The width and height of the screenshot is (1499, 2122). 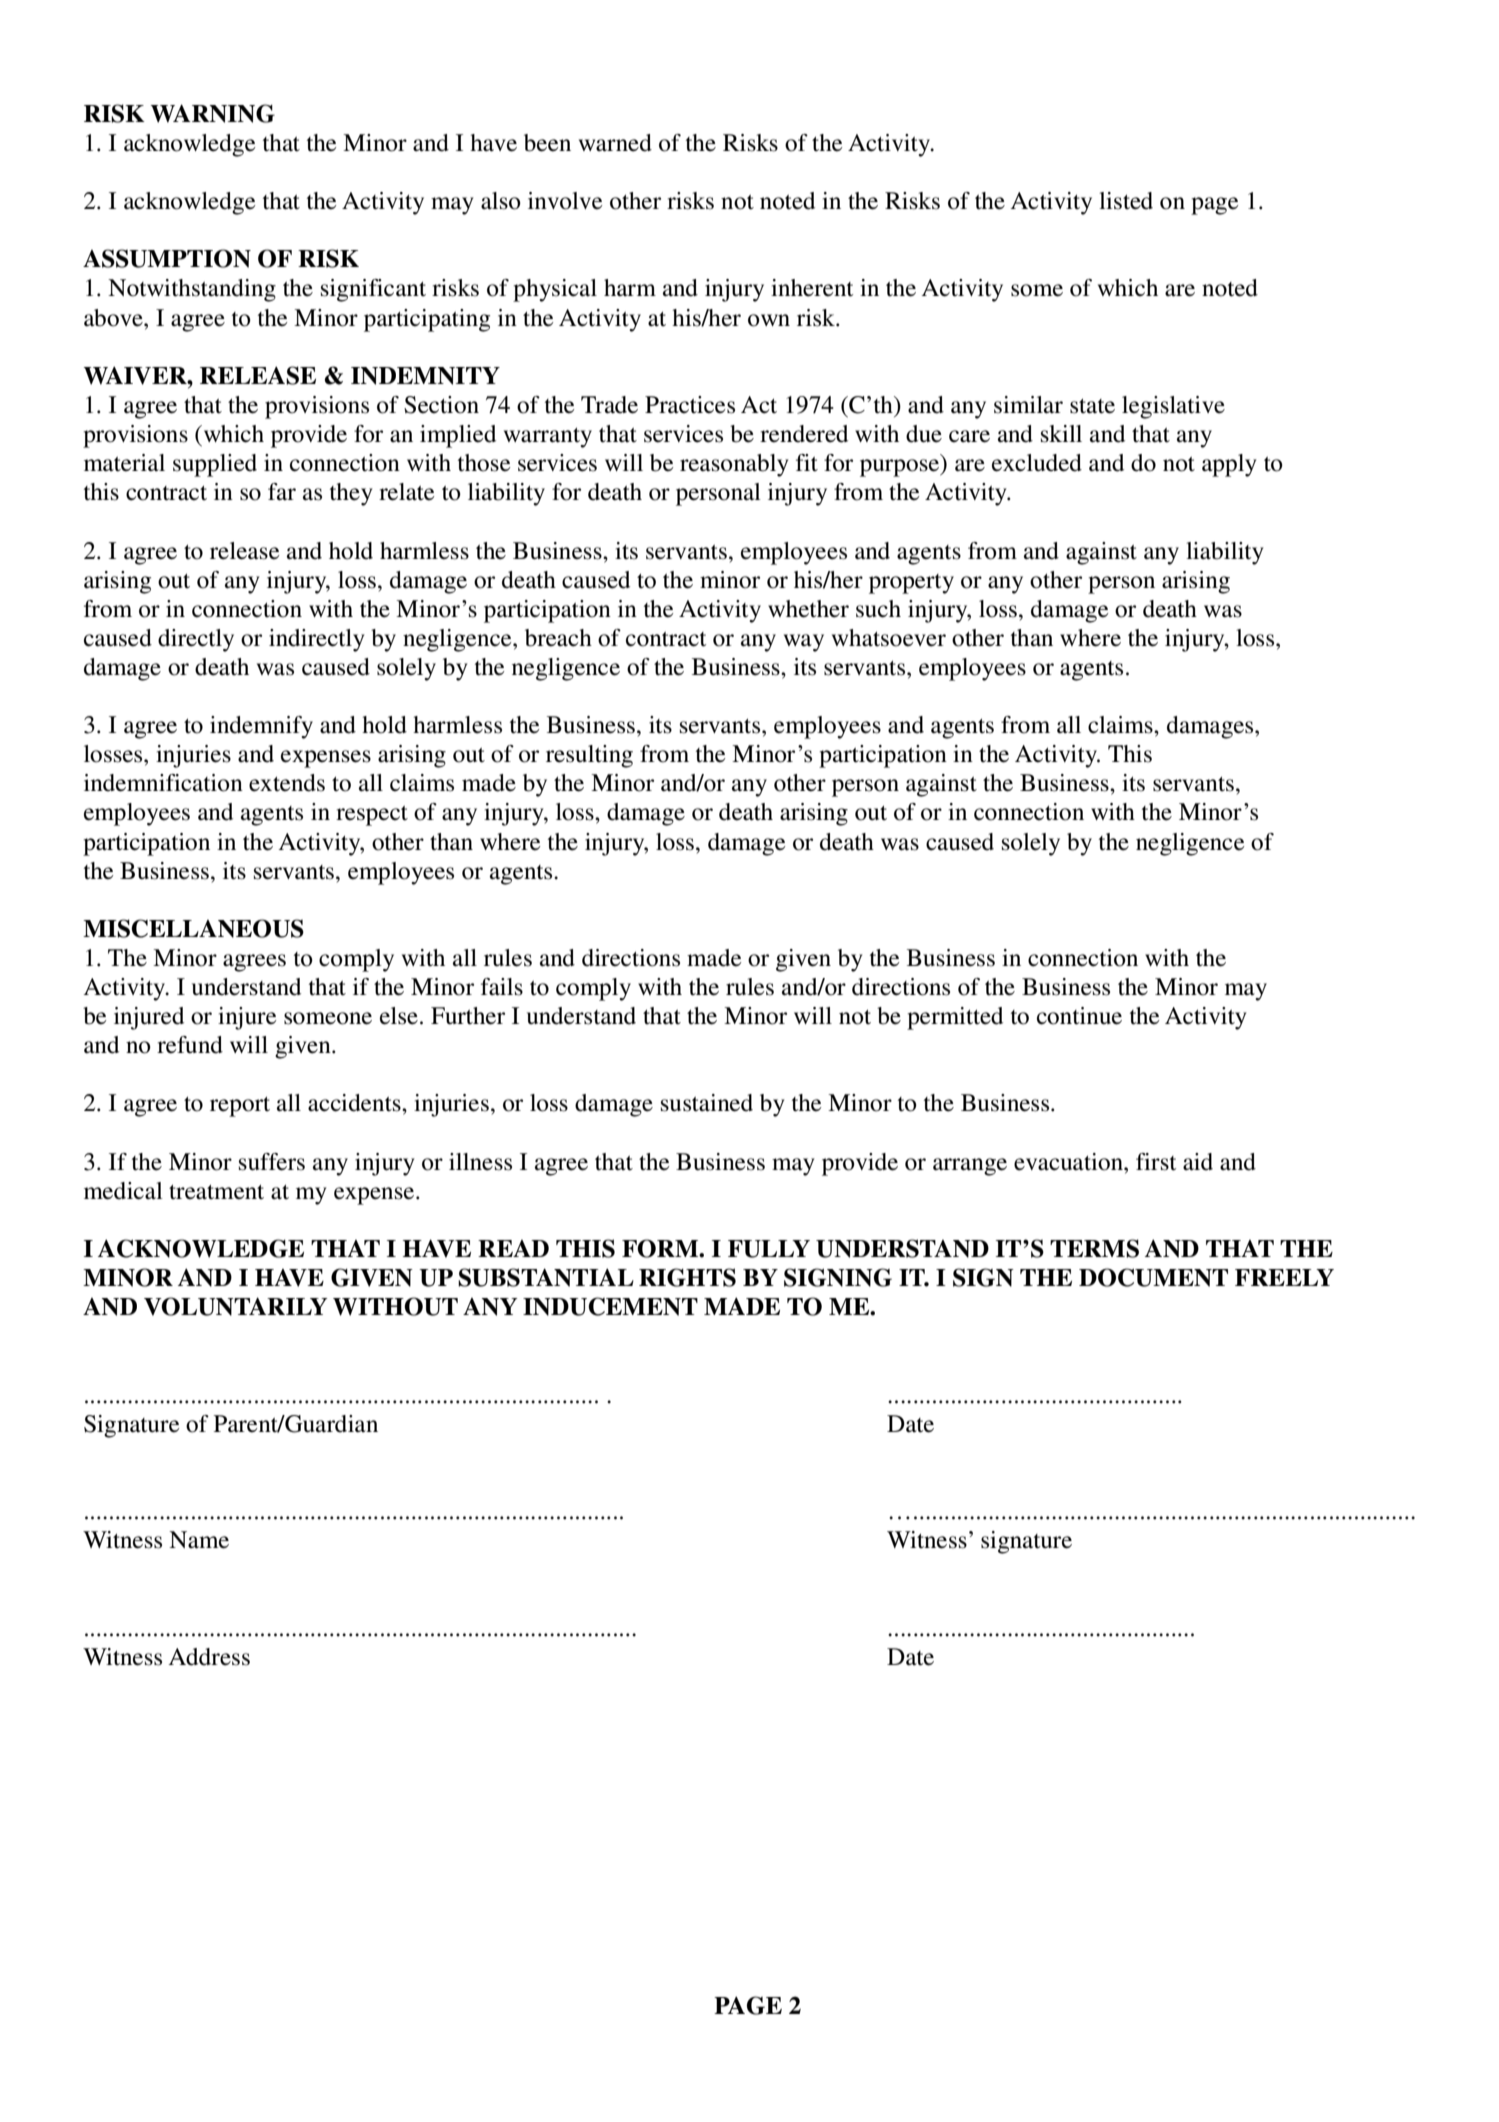 What do you see at coordinates (1126, 201) in the screenshot?
I see `listed` at bounding box center [1126, 201].
